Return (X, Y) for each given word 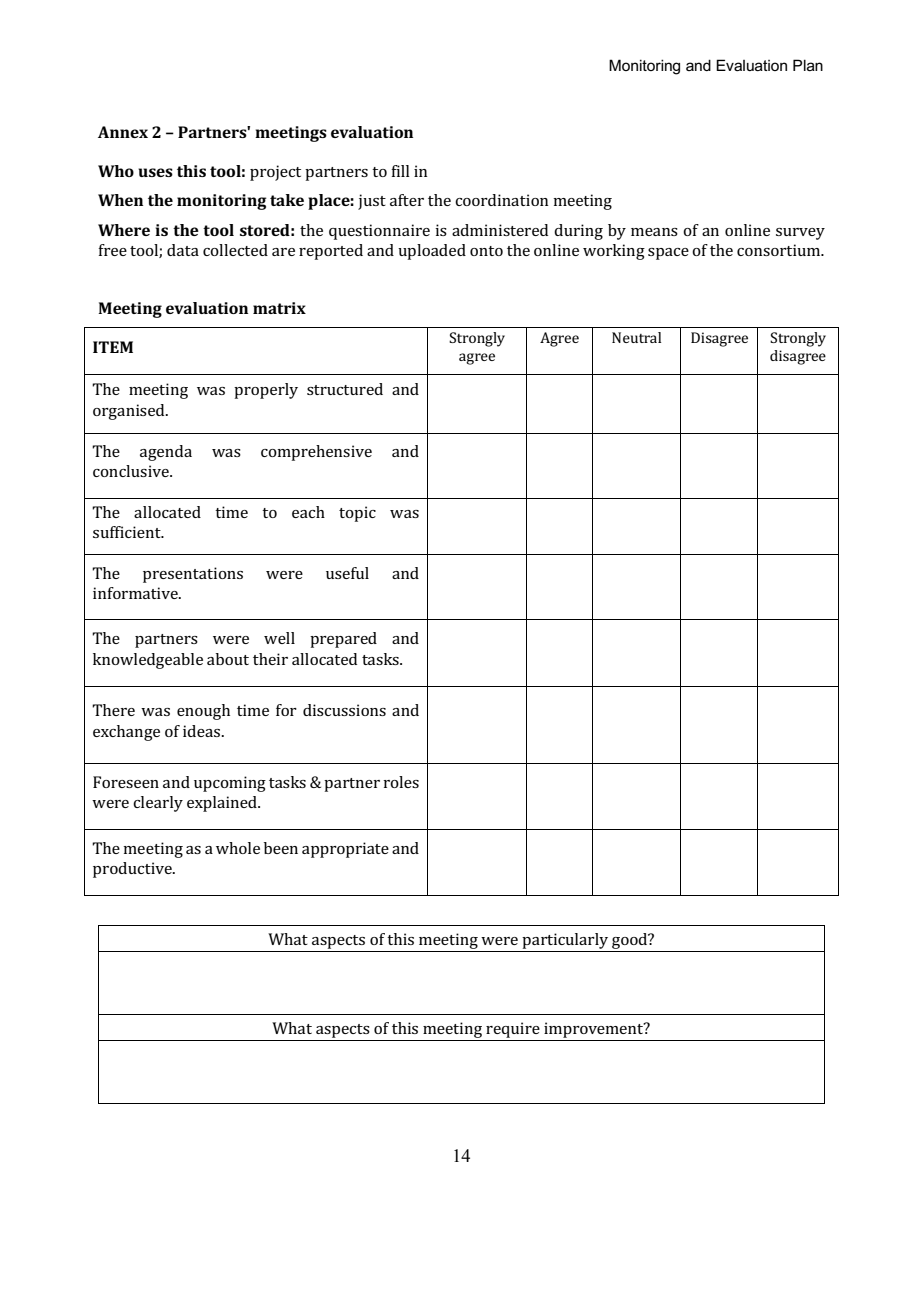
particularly (565, 941)
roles (401, 782)
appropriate (345, 850)
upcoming (230, 784)
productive (133, 870)
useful (347, 573)
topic (357, 514)
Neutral (636, 337)
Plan (808, 65)
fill (400, 171)
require (513, 1030)
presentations (193, 575)
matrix (279, 308)
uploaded (432, 252)
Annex (123, 132)
